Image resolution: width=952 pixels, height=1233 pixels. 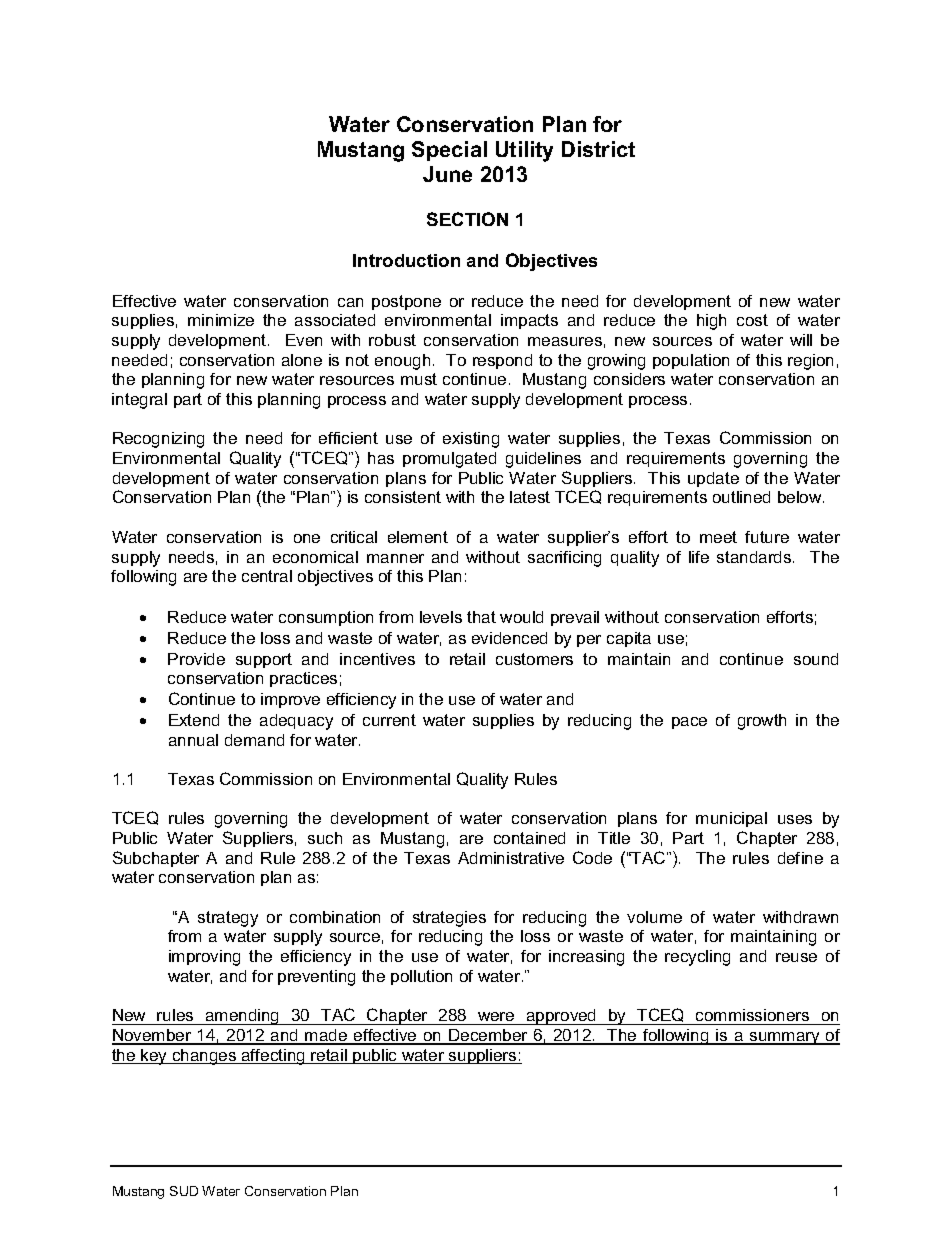 What do you see at coordinates (196, 659) in the screenshot?
I see `Provide` at bounding box center [196, 659].
